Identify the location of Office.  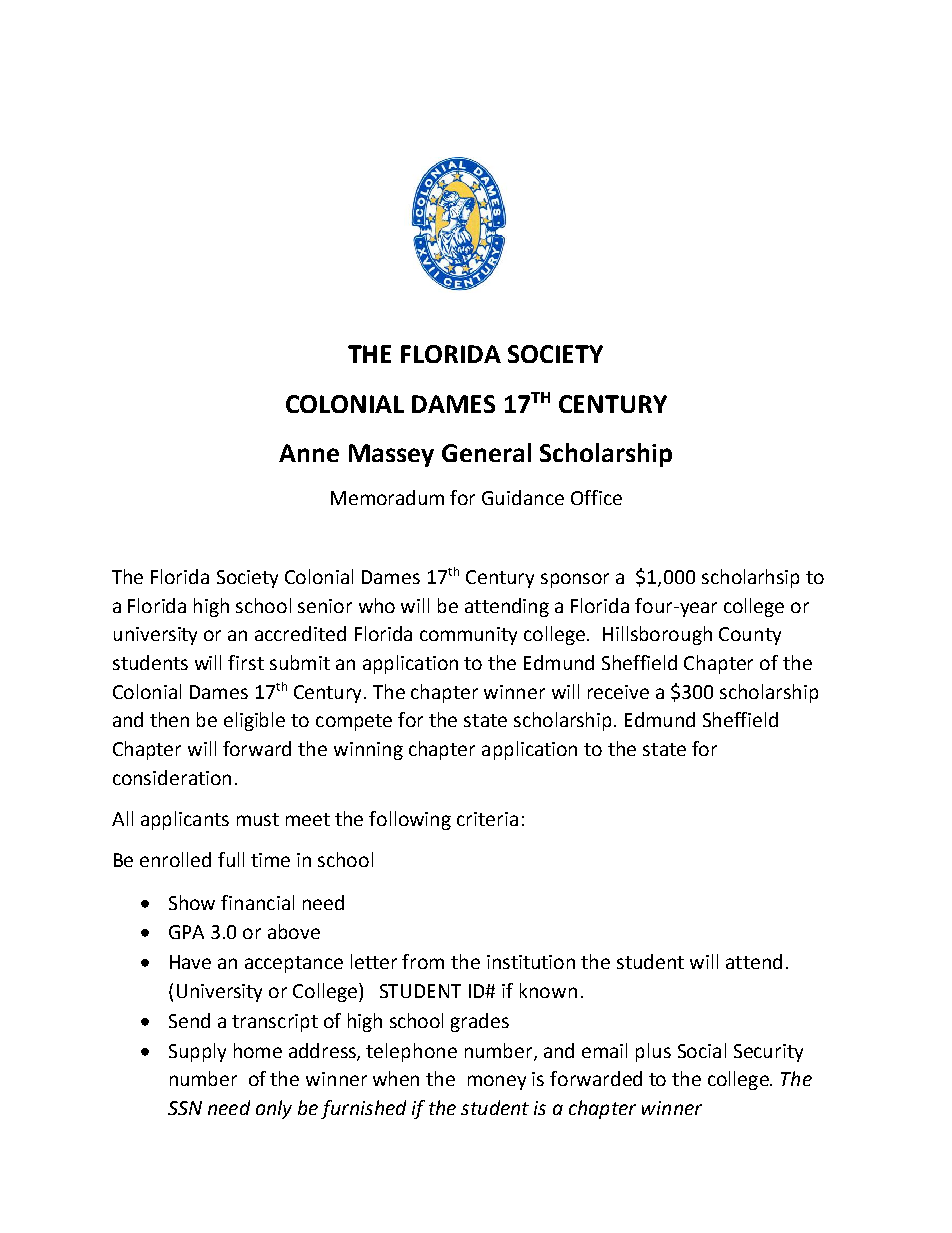
(596, 497).
